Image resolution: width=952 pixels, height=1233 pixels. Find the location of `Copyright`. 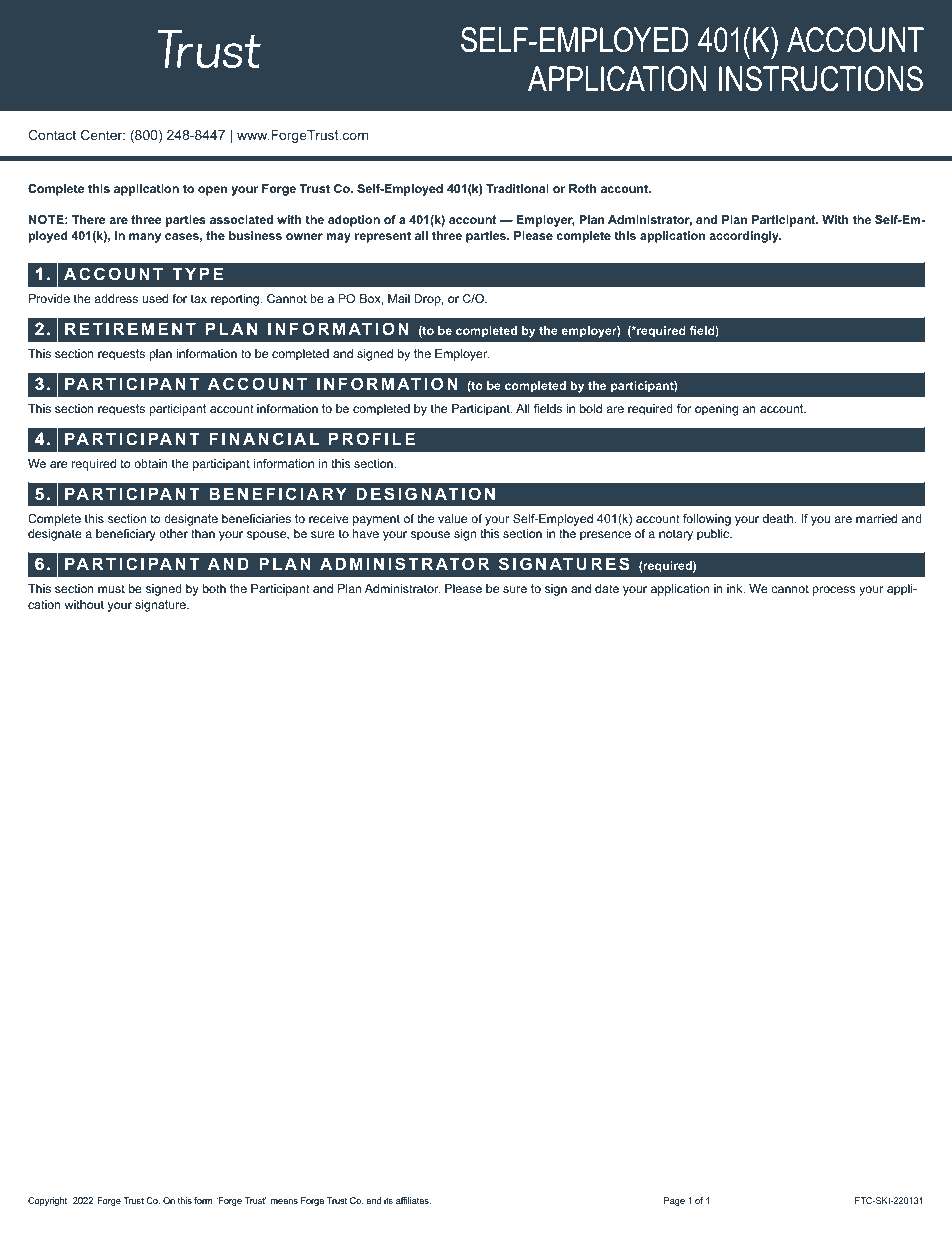

Copyright is located at coordinates (47, 1201).
